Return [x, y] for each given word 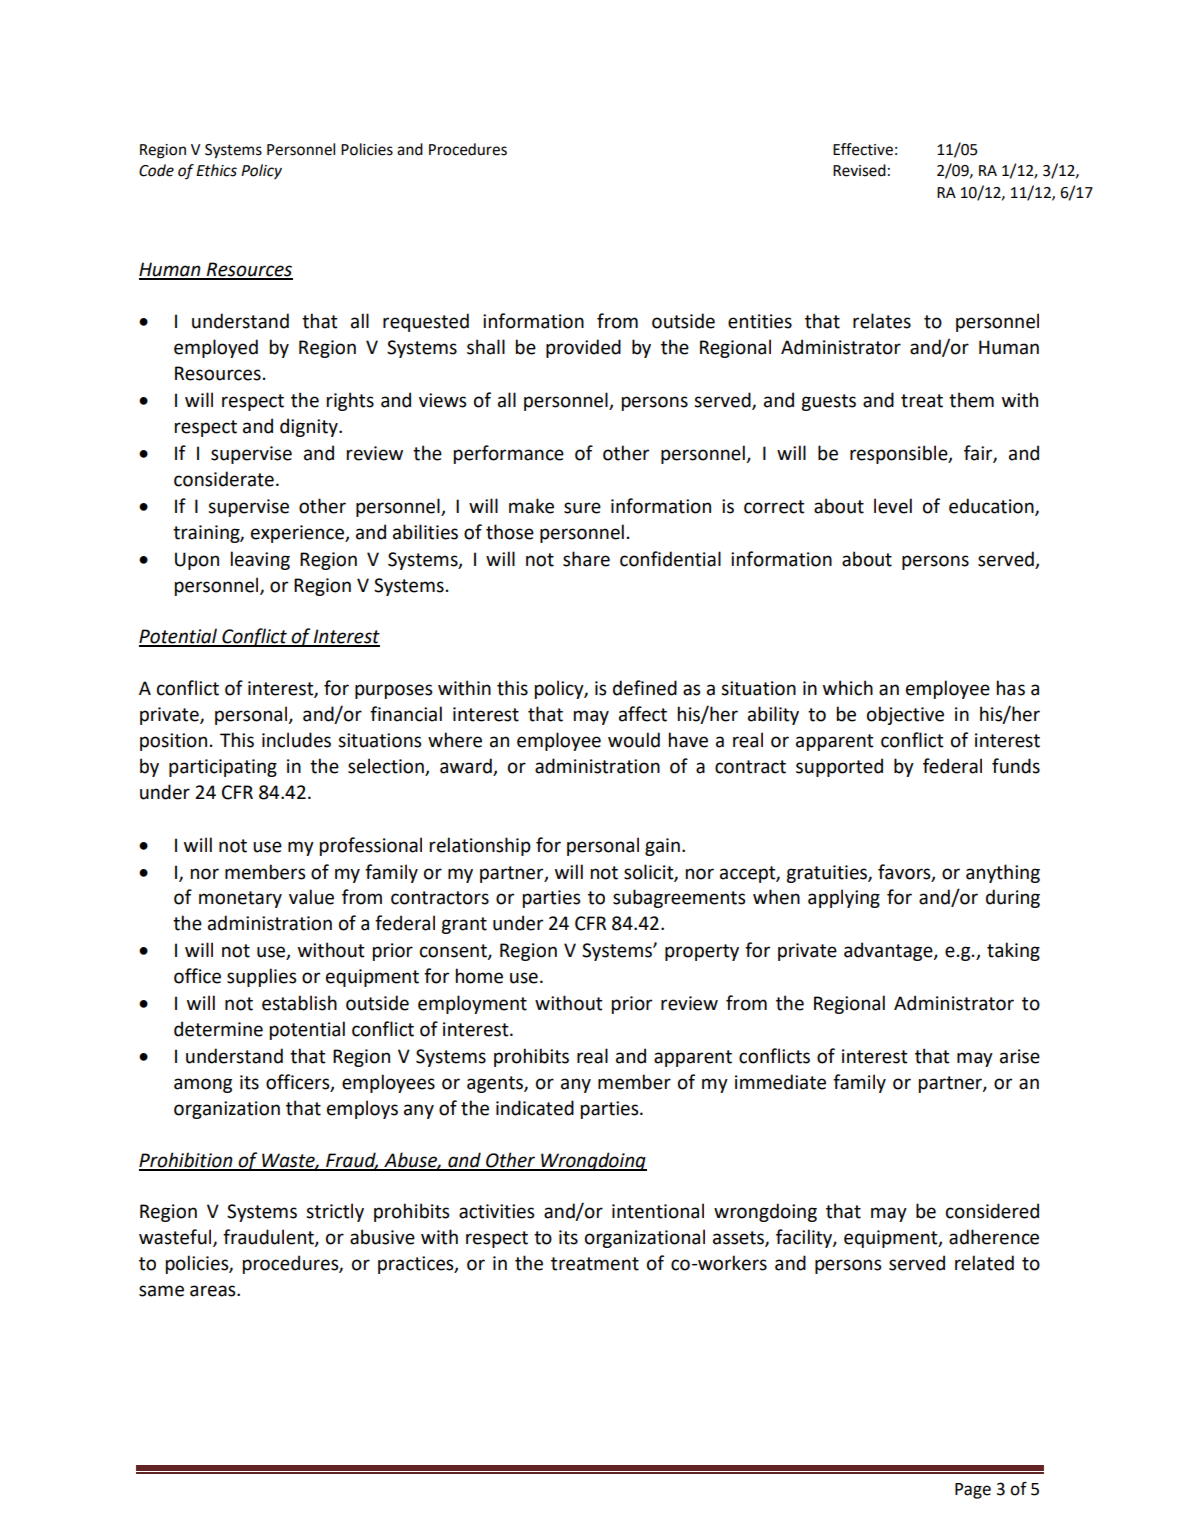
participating [223, 768]
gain [662, 847]
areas [214, 1291]
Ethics [216, 170]
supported [839, 767]
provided [583, 348]
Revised [859, 170]
